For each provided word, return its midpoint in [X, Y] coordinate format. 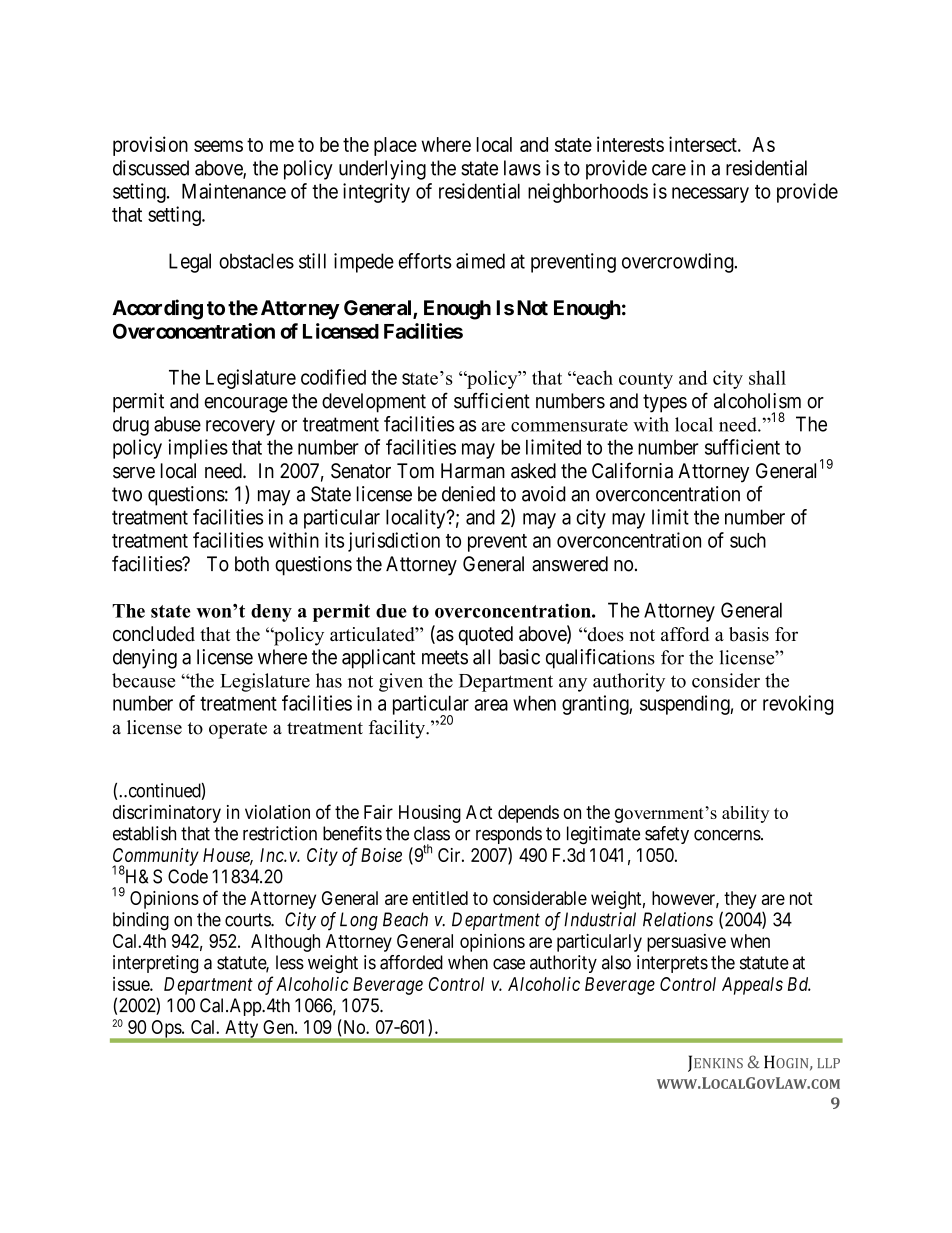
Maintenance [234, 191]
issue [132, 984]
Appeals [752, 986]
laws [522, 168]
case [509, 964]
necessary [710, 195]
